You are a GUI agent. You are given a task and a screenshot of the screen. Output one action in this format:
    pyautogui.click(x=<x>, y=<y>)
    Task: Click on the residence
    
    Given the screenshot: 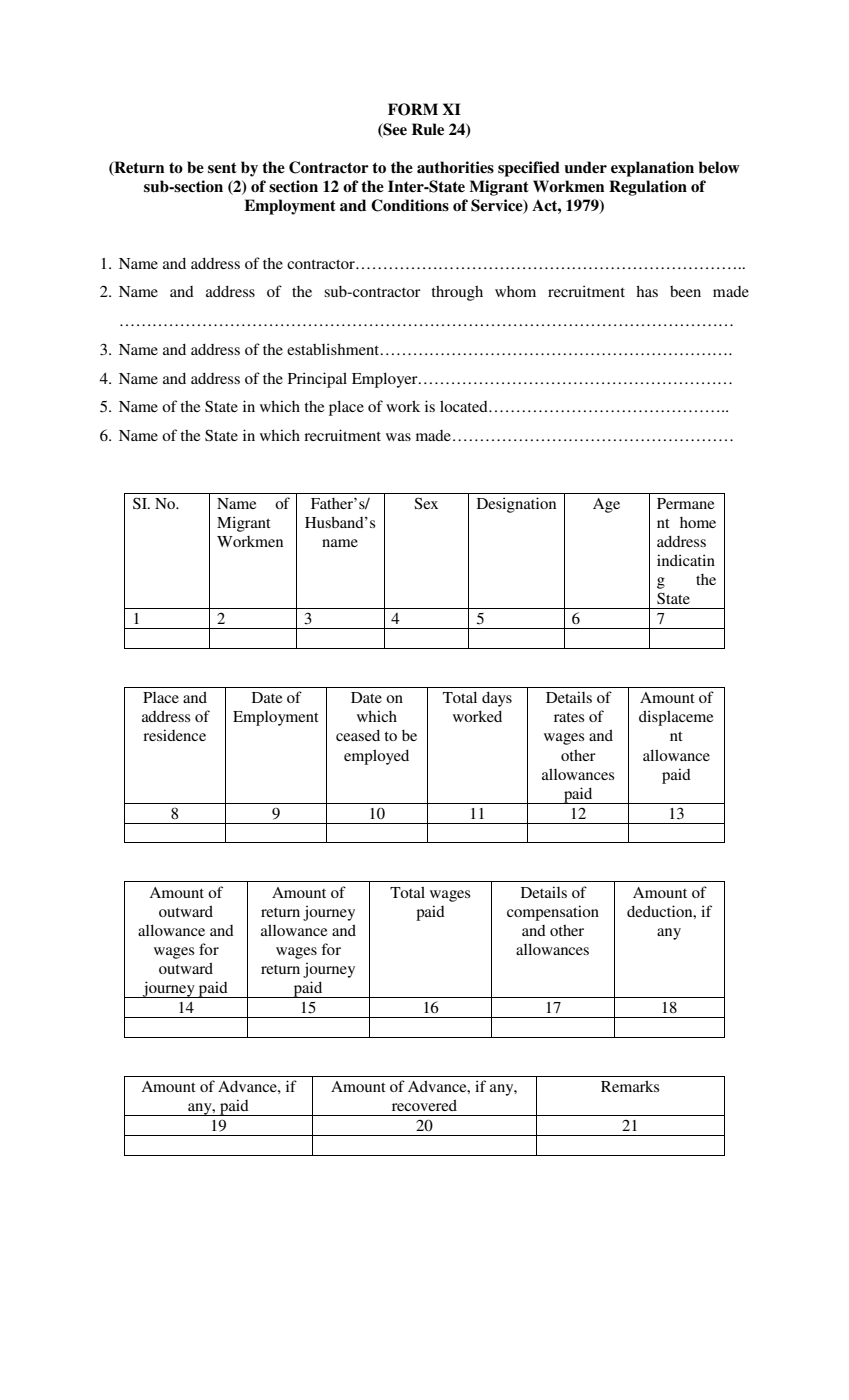 What is the action you would take?
    pyautogui.click(x=174, y=735)
